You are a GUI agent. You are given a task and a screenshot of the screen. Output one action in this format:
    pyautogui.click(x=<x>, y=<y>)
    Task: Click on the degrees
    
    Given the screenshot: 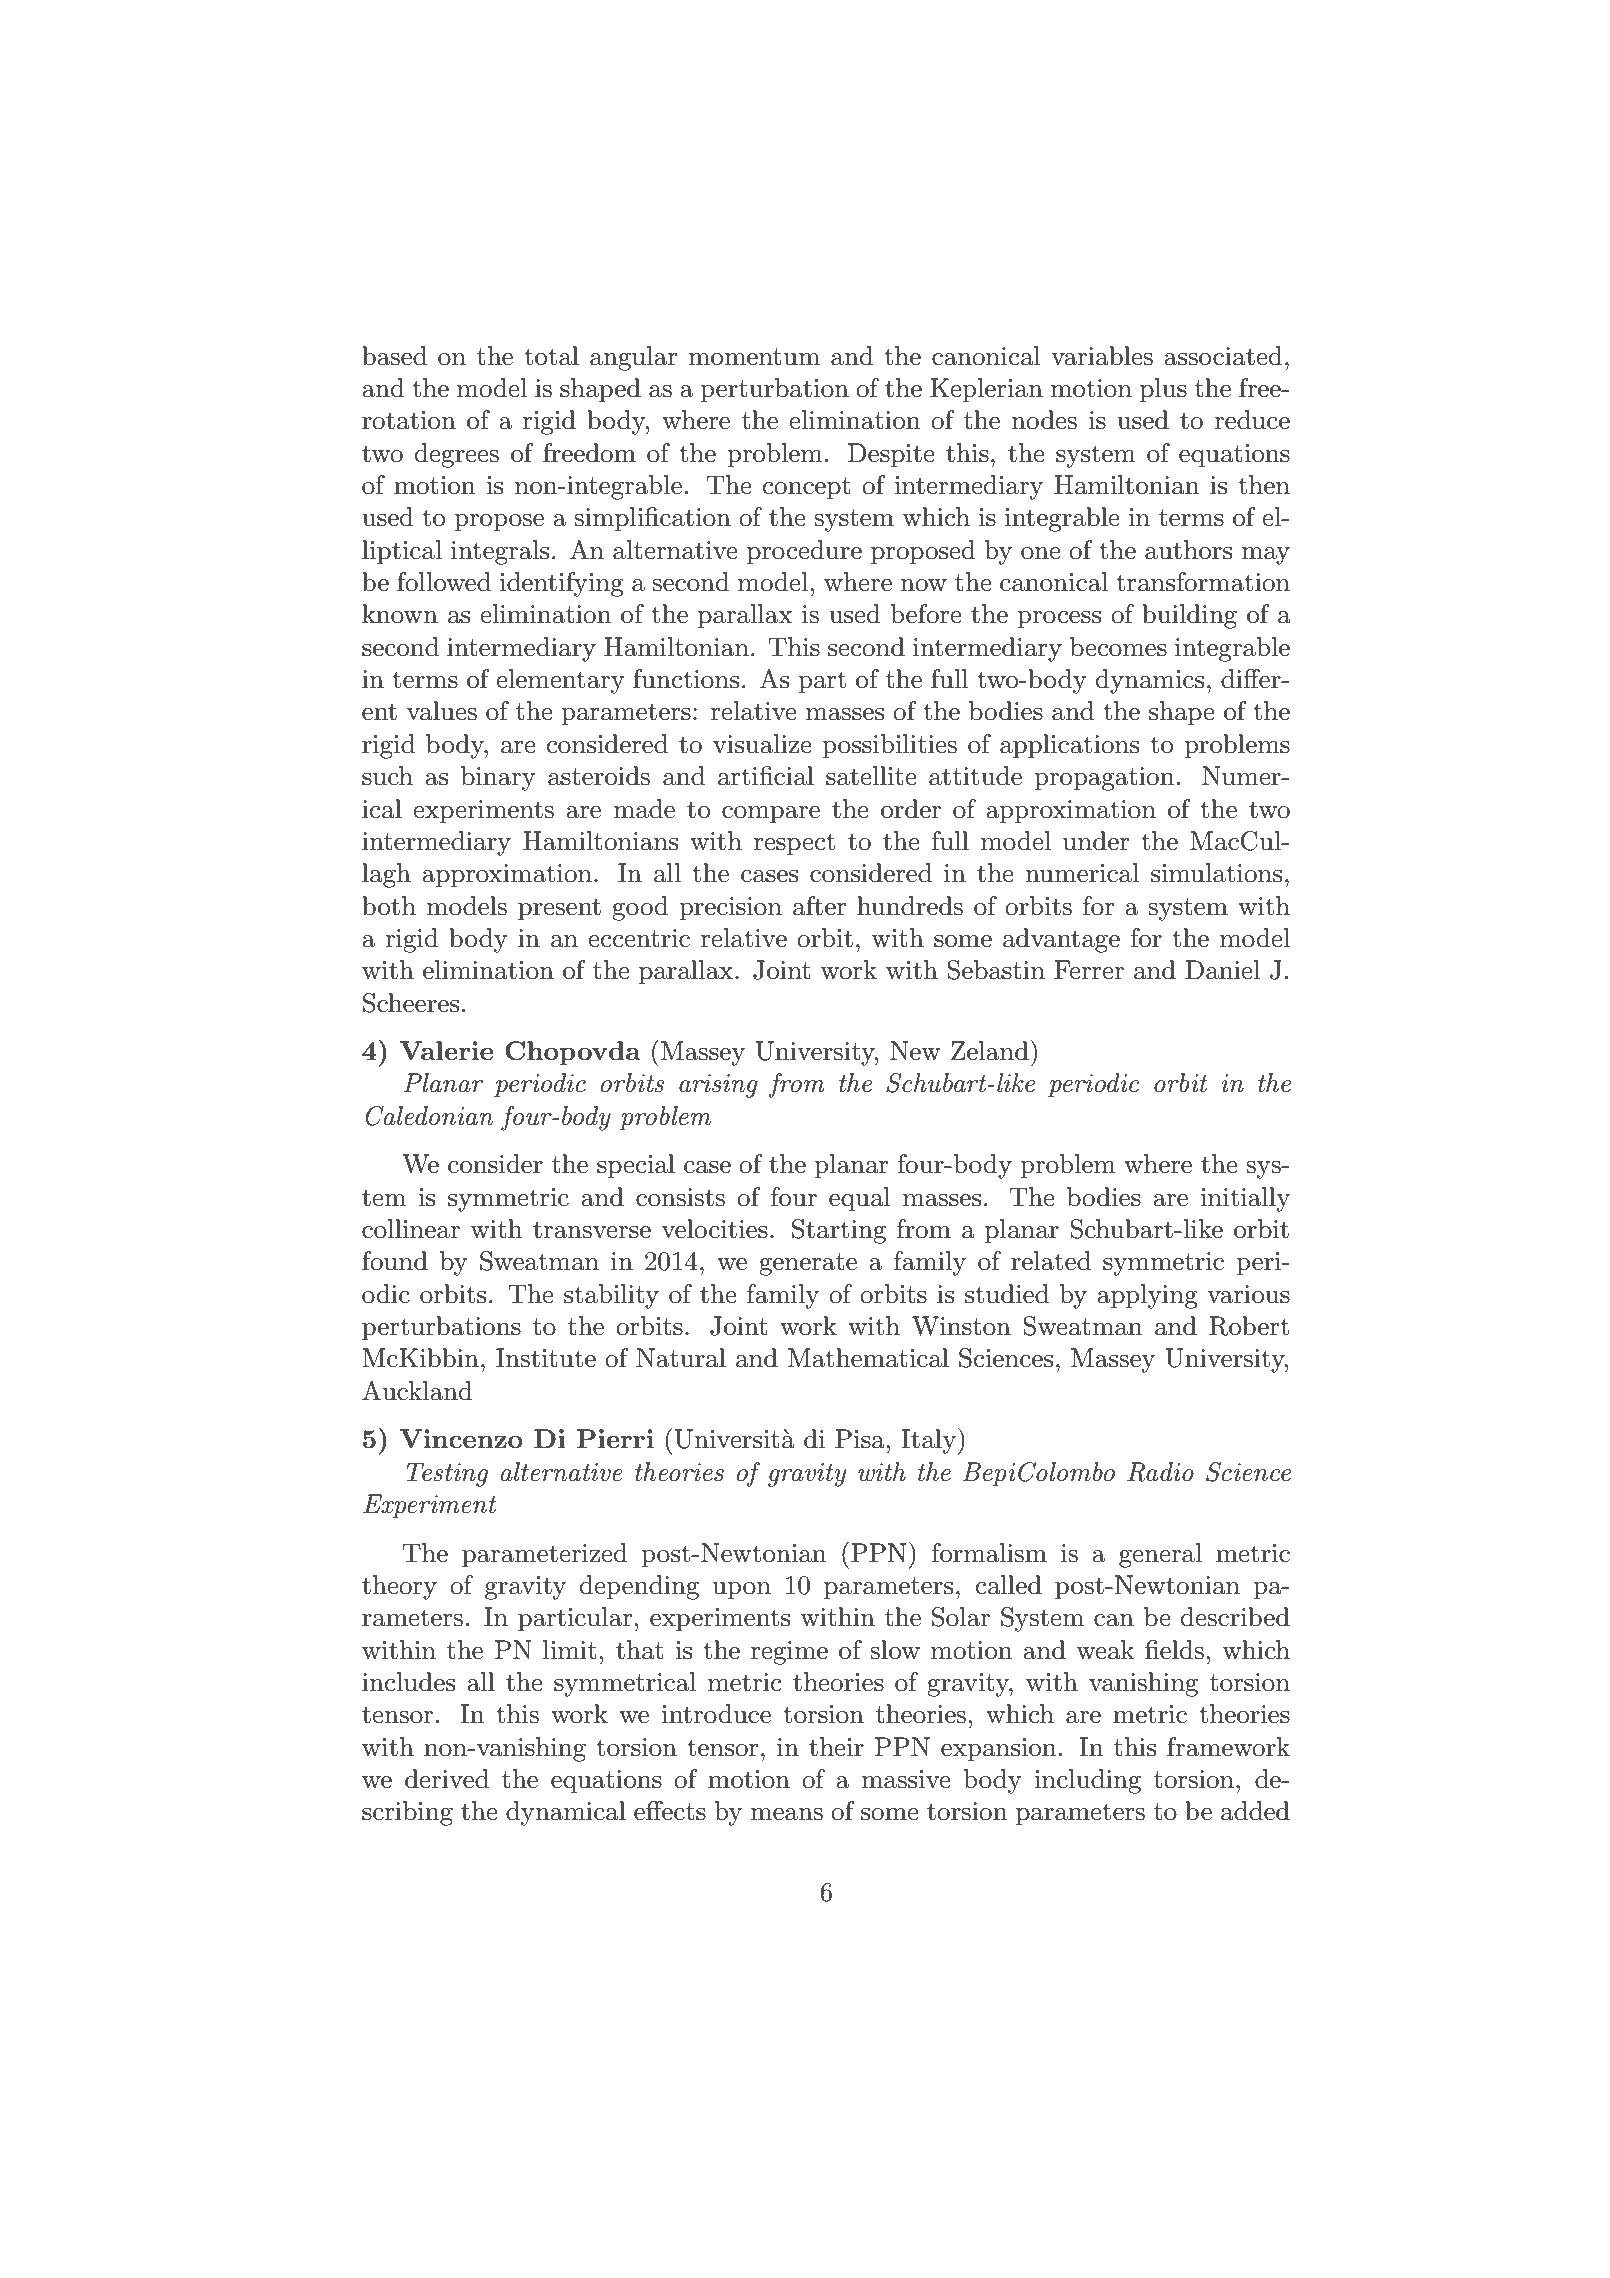 What is the action you would take?
    pyautogui.click(x=457, y=455)
